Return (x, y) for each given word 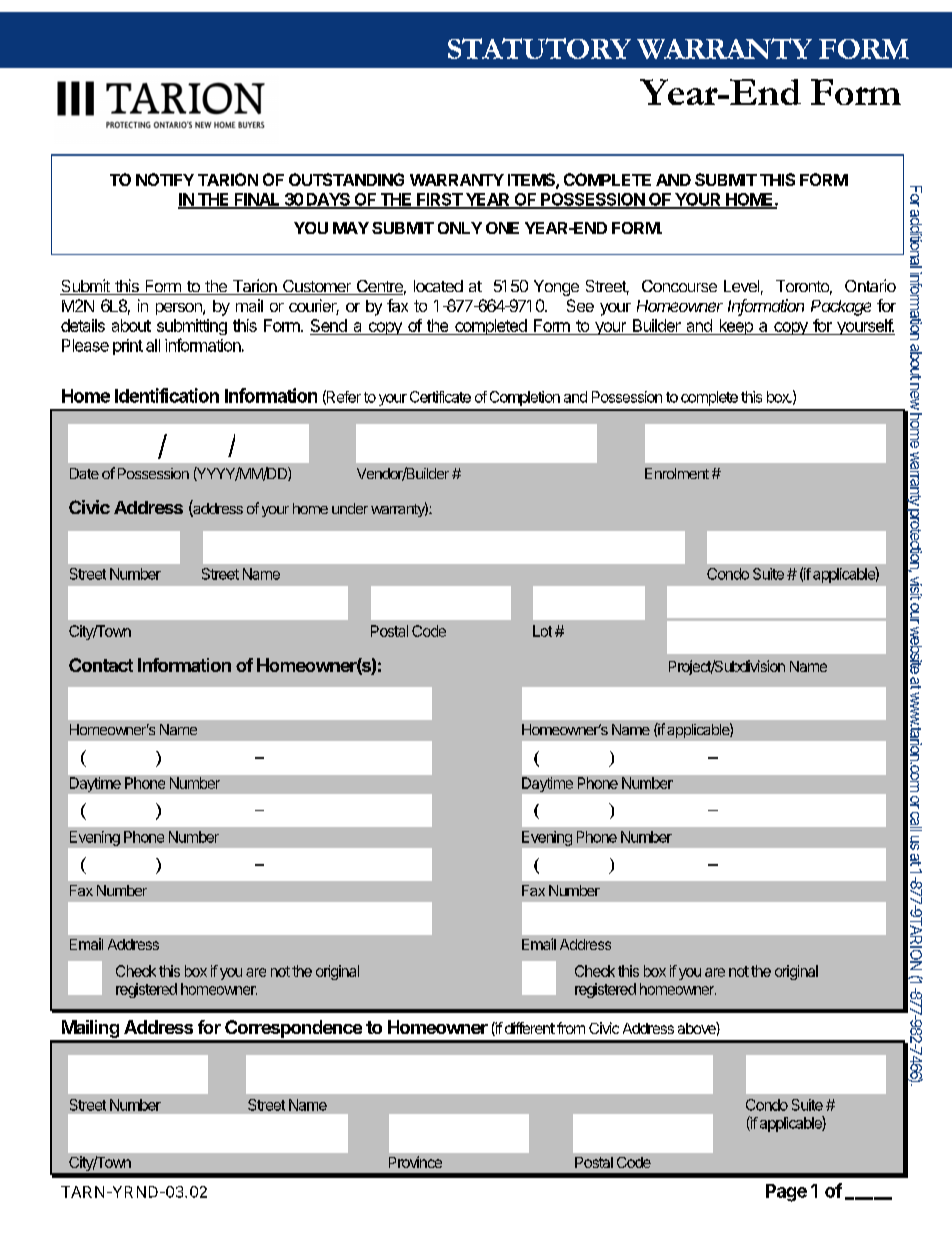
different (530, 1028)
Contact (101, 665)
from (571, 1028)
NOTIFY (165, 179)
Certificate (440, 397)
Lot (542, 631)
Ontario (870, 285)
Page (786, 1193)
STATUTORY (539, 48)
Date (84, 473)
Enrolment (677, 473)
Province (415, 1162)
